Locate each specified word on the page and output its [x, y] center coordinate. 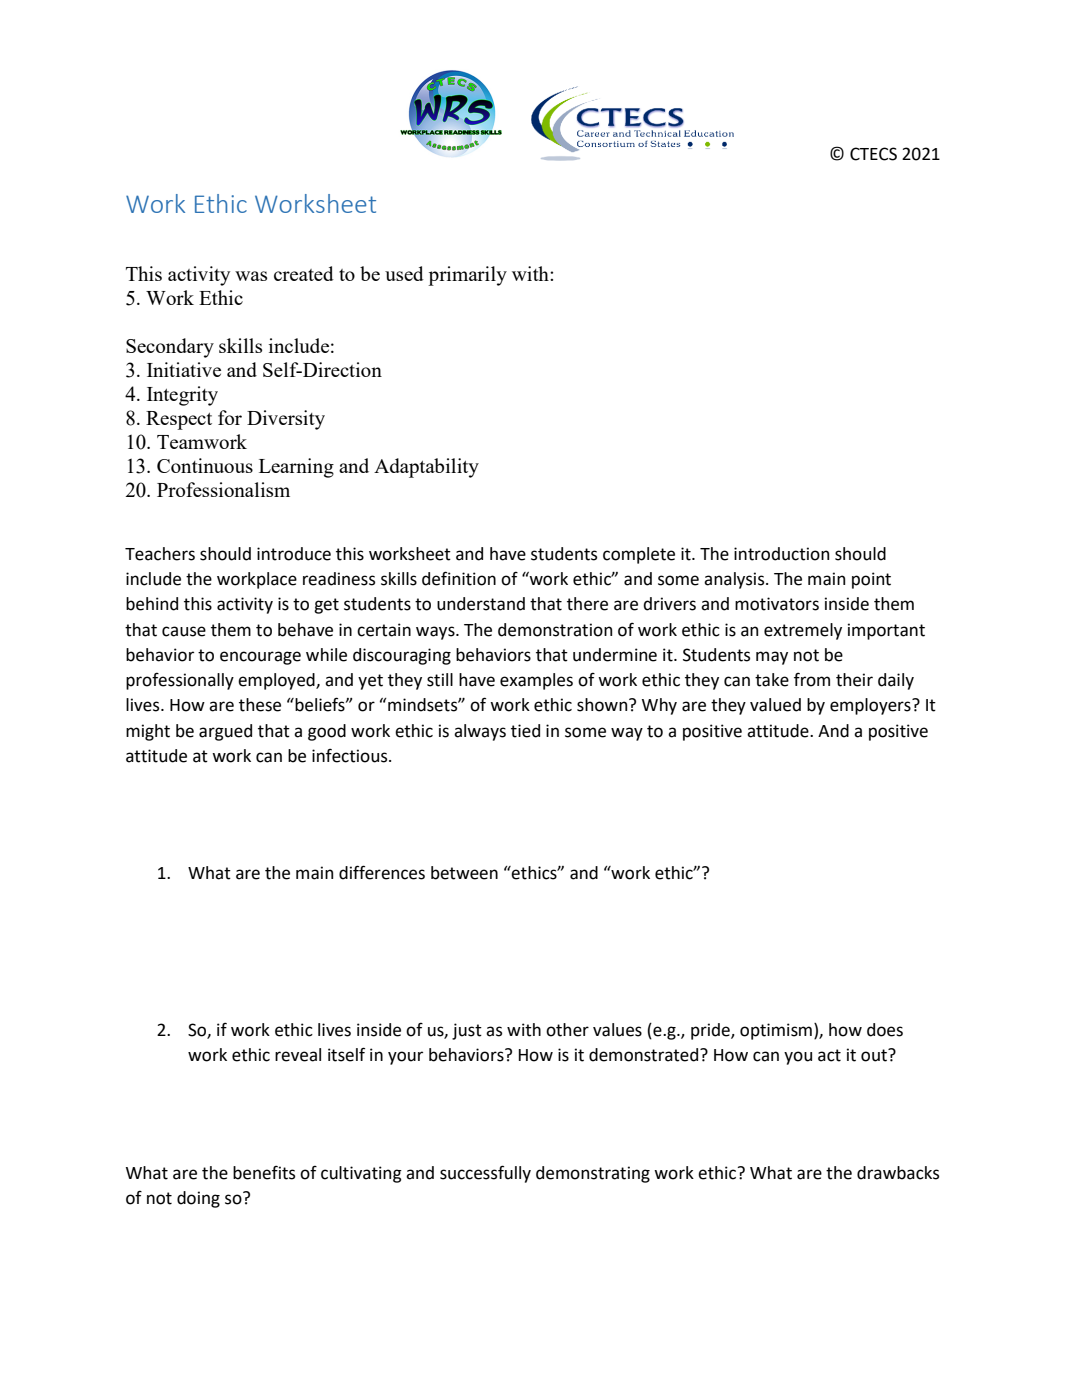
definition [459, 578]
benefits [264, 1172]
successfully [485, 1174]
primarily [467, 276]
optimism [776, 1031]
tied [525, 731]
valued [775, 705]
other [567, 1030]
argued [225, 732]
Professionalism [223, 489]
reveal [298, 1055]
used [404, 273]
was [251, 276]
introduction [781, 554]
